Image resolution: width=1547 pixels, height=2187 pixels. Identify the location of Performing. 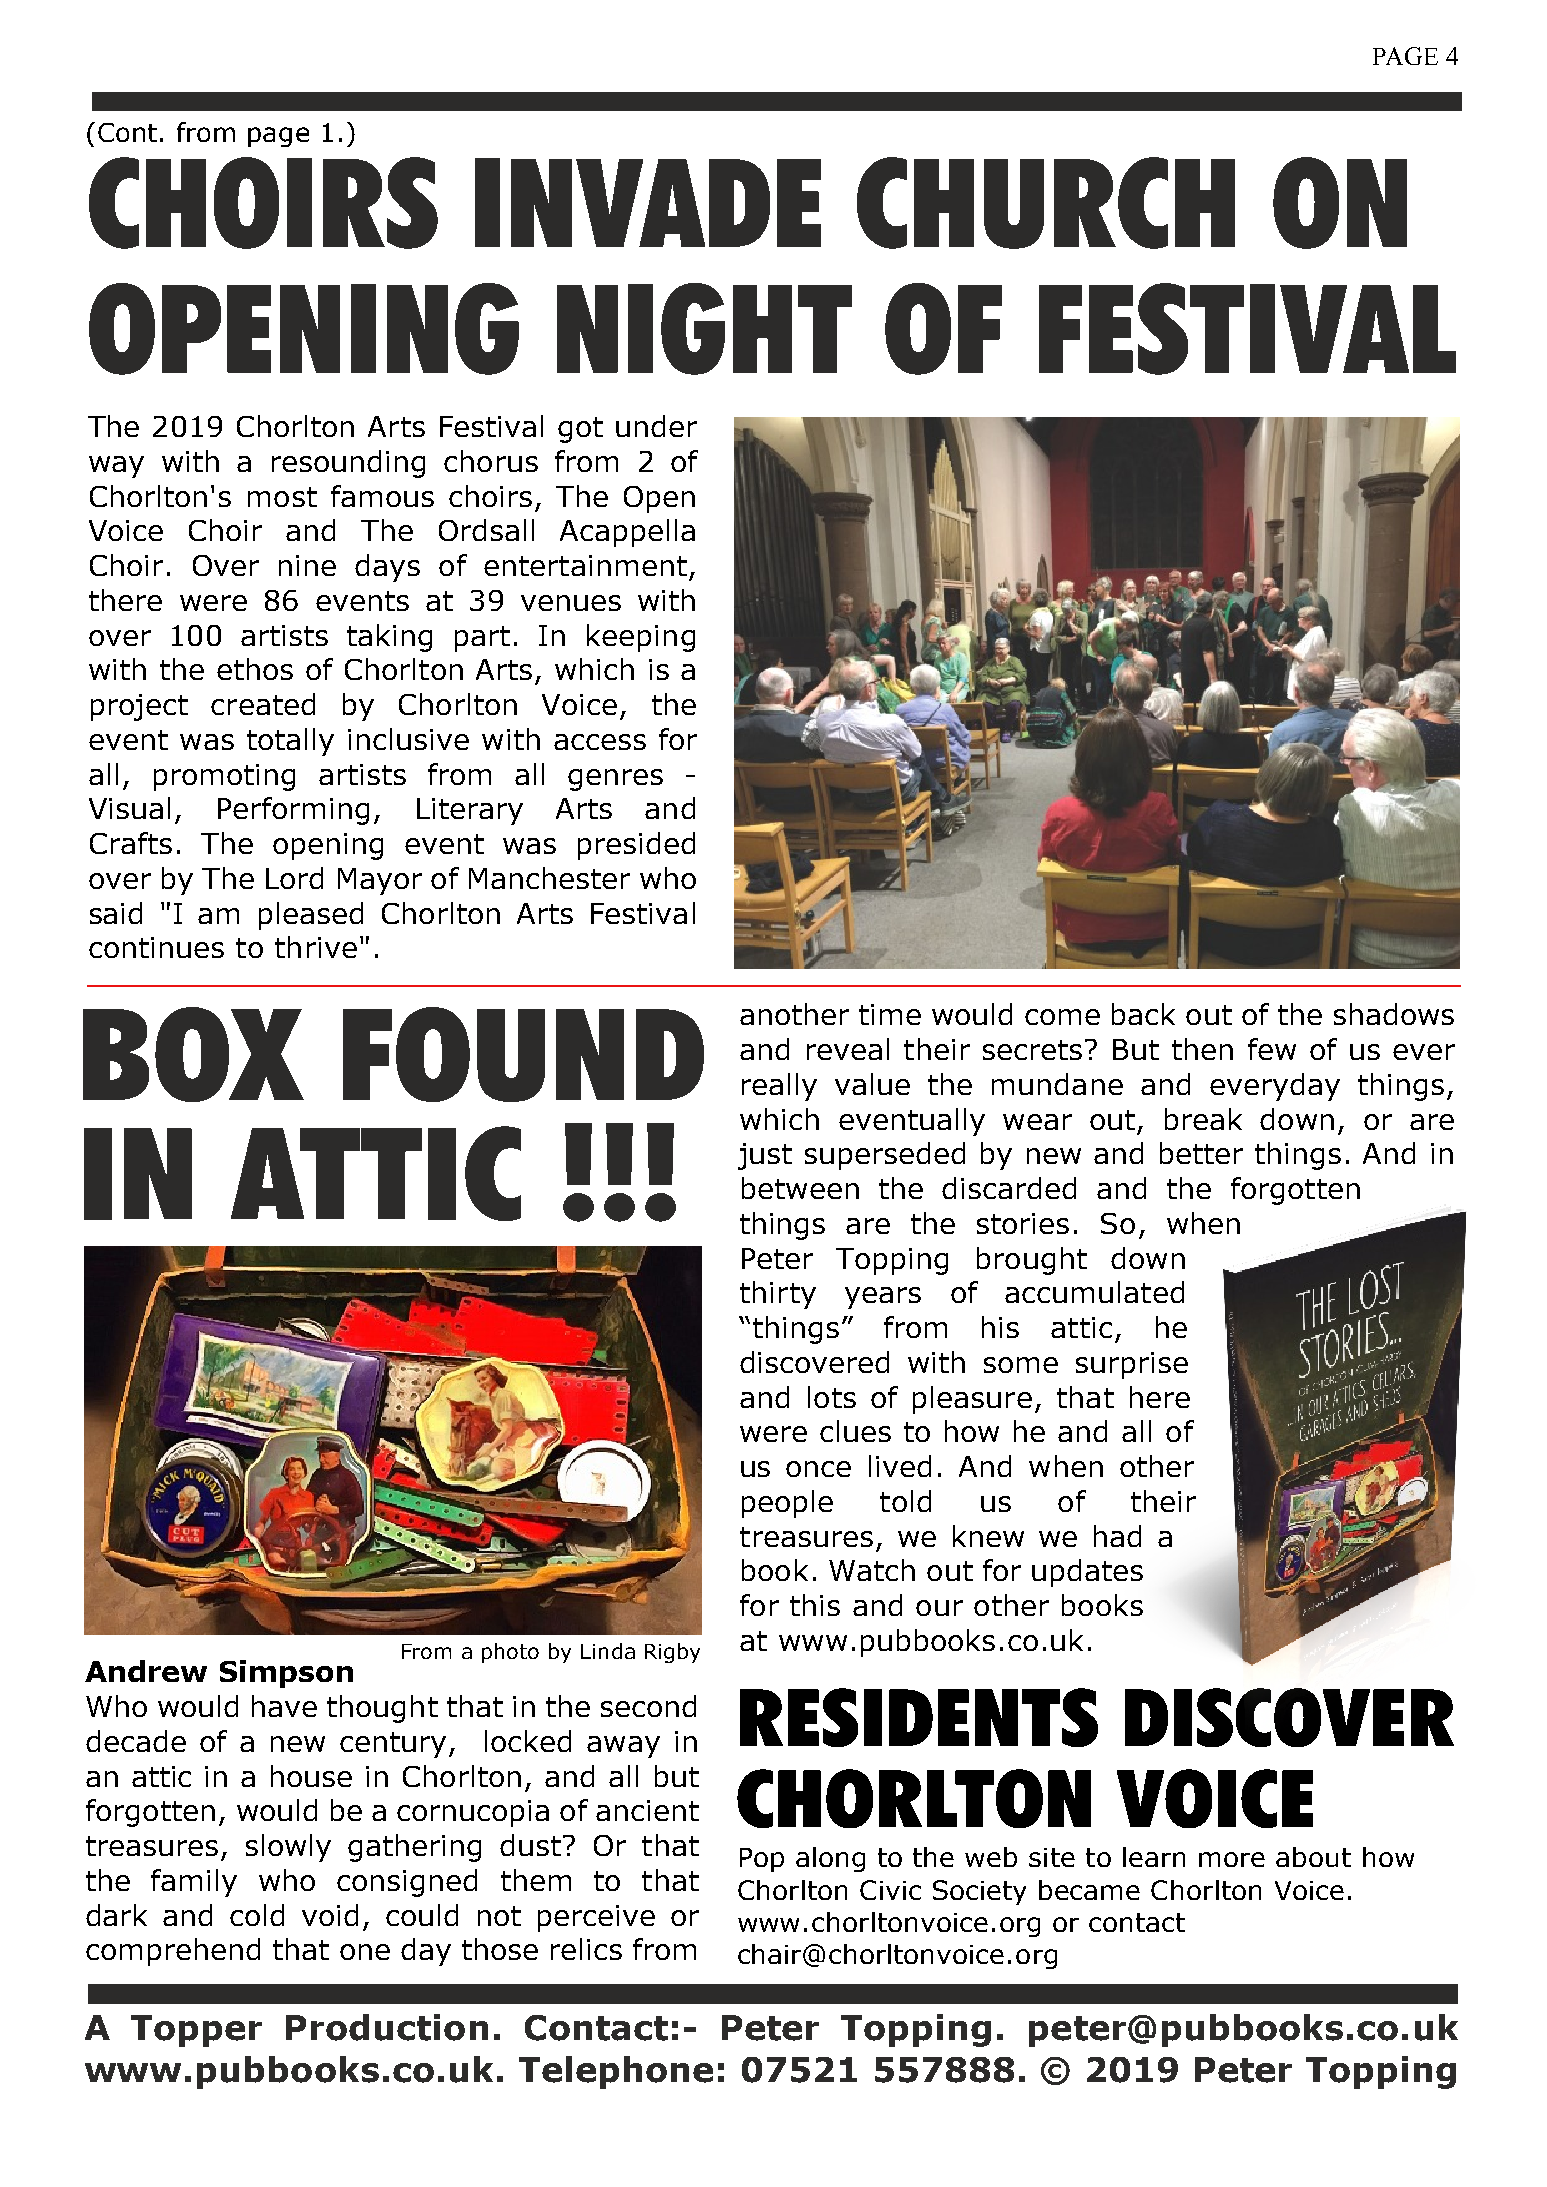
(293, 811).
